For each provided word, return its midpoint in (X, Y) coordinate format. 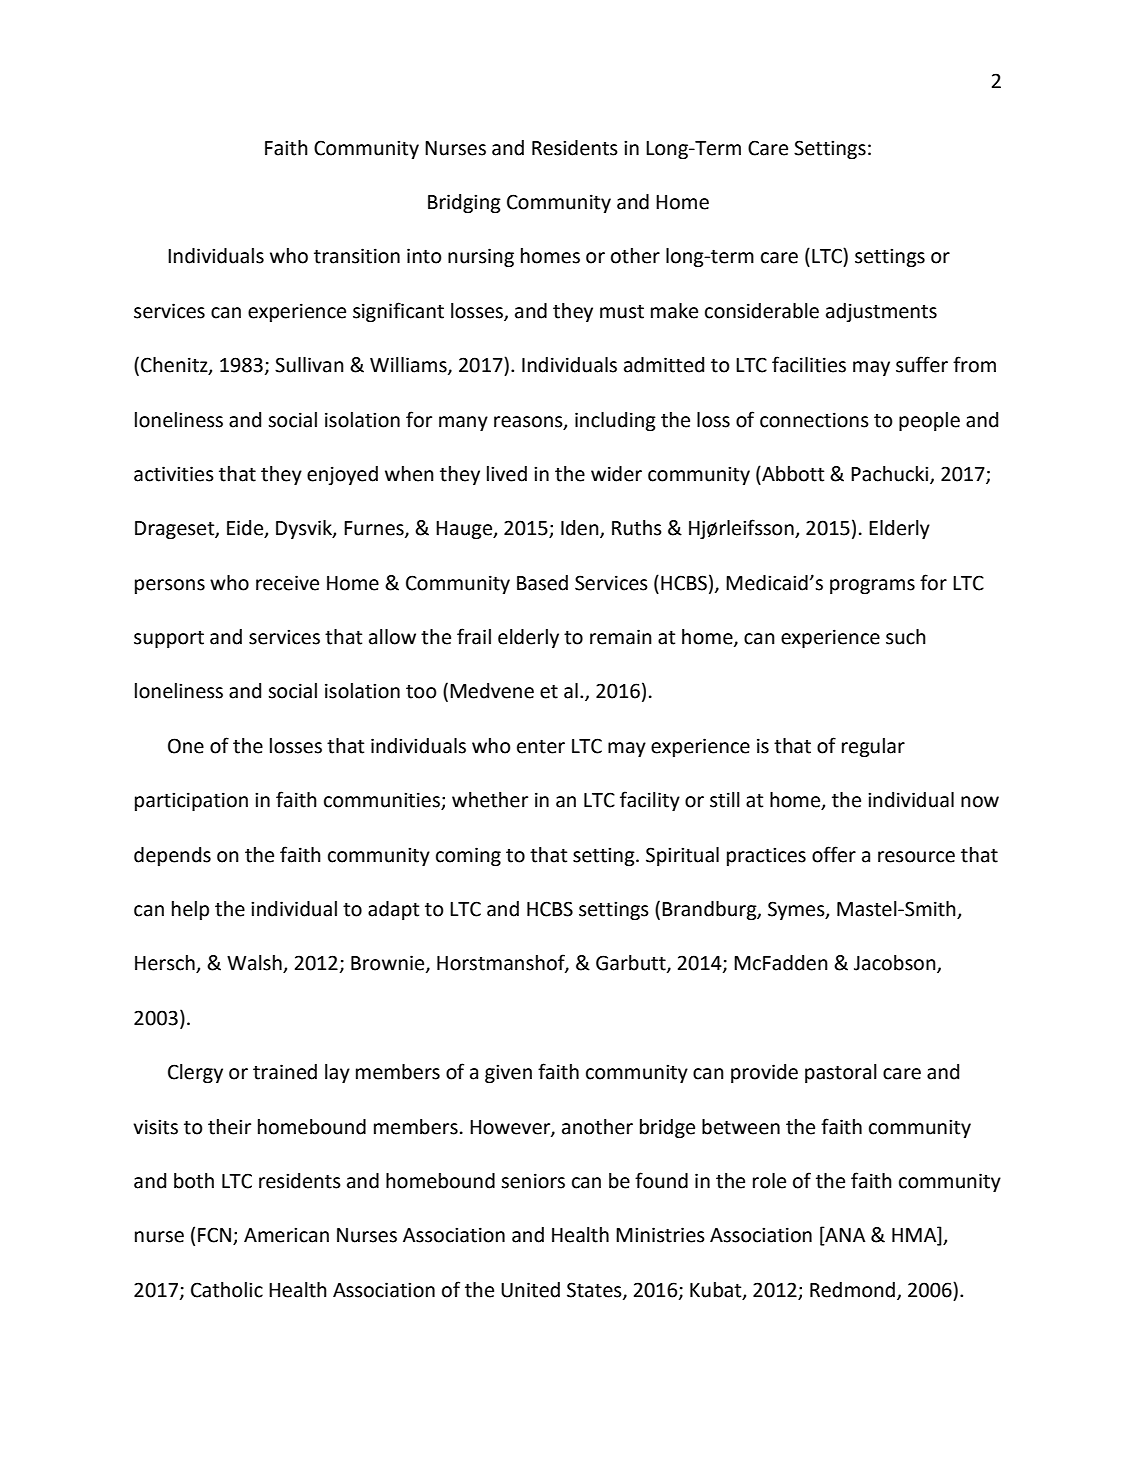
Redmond (852, 1290)
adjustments (881, 312)
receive (287, 583)
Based (542, 583)
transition (357, 256)
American (286, 1235)
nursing (481, 257)
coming (468, 856)
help (190, 910)
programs (872, 586)
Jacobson (896, 964)
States (595, 1290)
